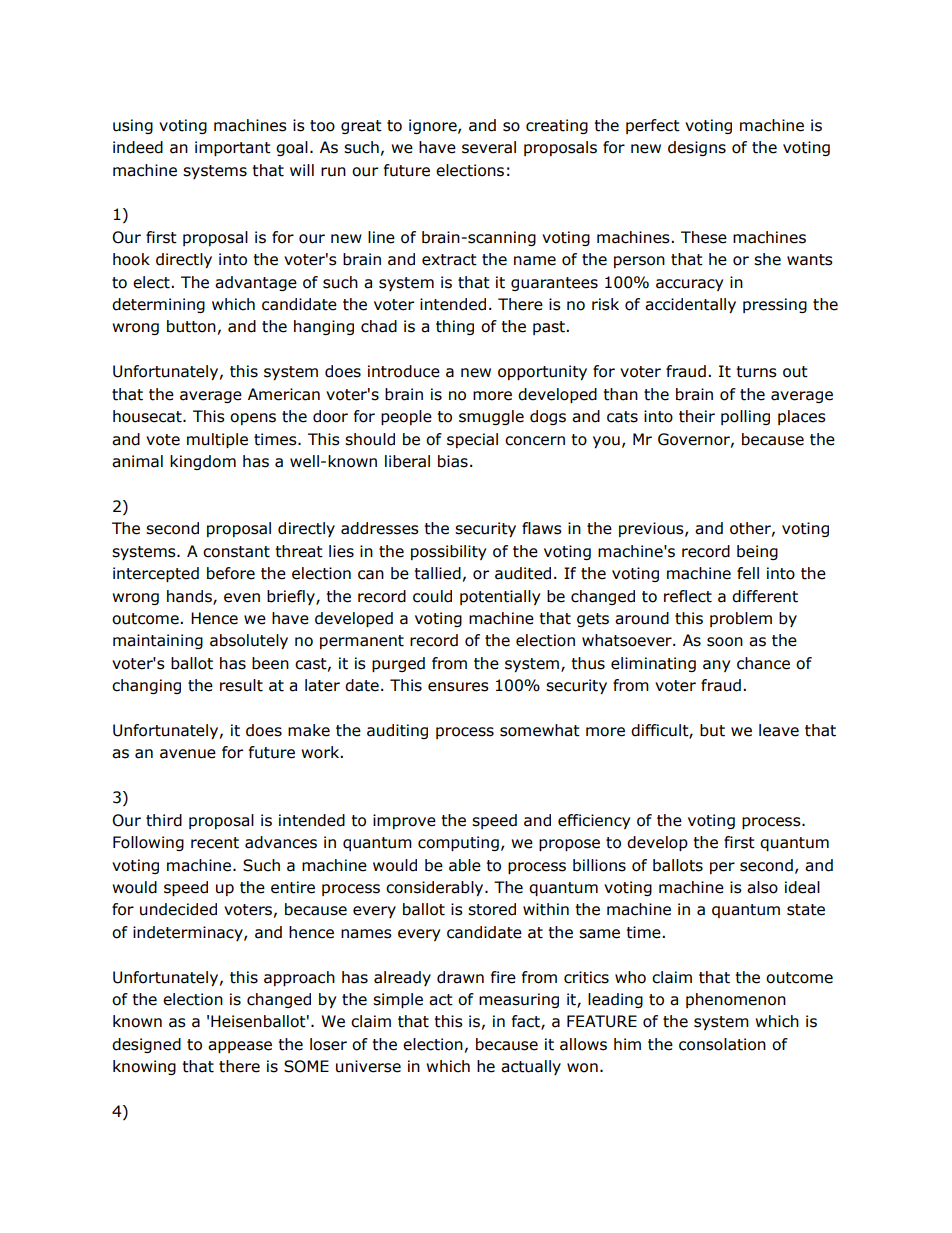  What do you see at coordinates (779, 730) in the screenshot?
I see `leave` at bounding box center [779, 730].
